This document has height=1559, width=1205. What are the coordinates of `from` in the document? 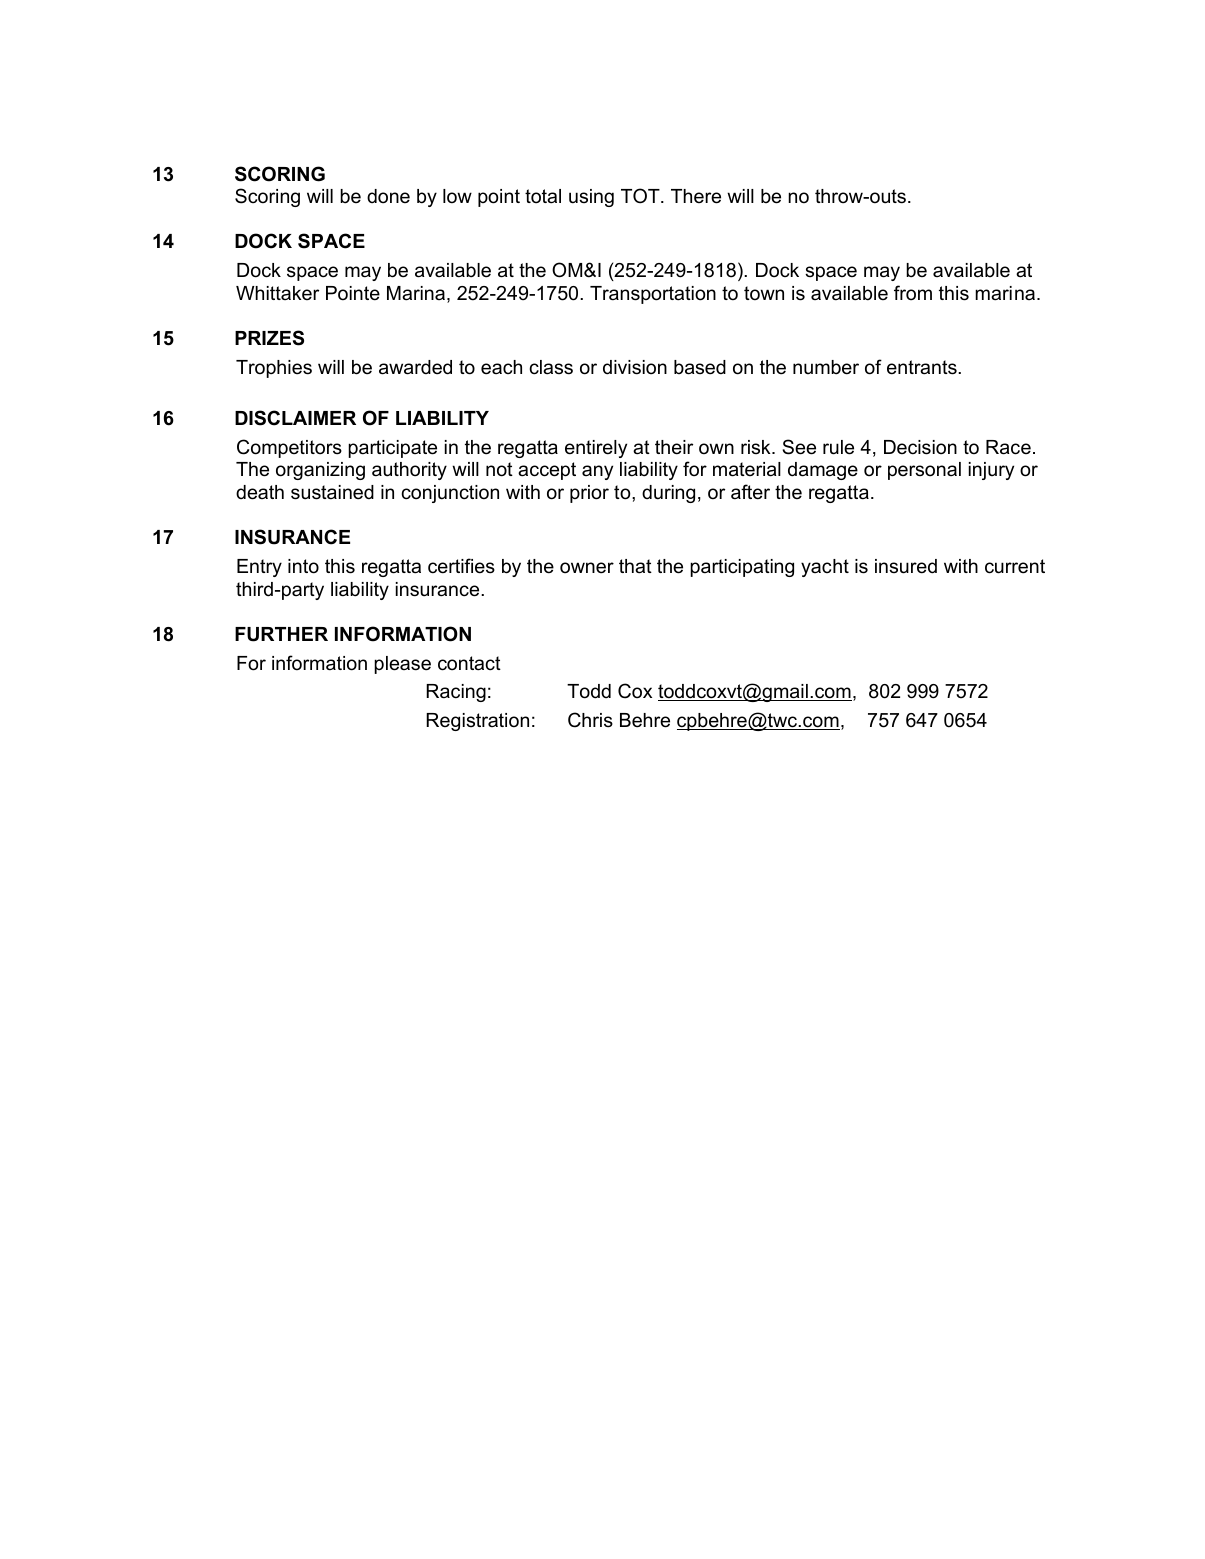 It's located at (913, 293).
